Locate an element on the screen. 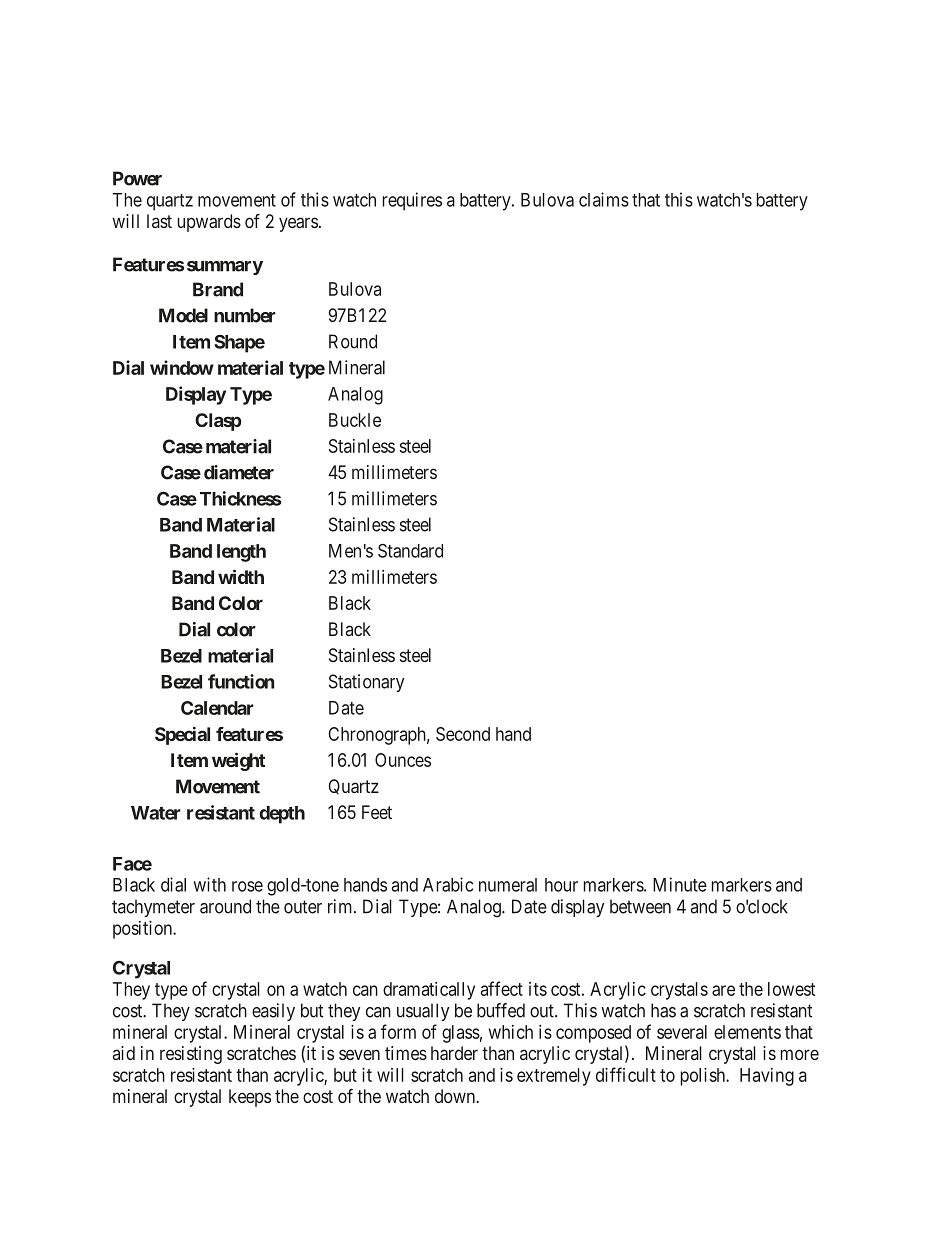  Ounces is located at coordinates (403, 760).
